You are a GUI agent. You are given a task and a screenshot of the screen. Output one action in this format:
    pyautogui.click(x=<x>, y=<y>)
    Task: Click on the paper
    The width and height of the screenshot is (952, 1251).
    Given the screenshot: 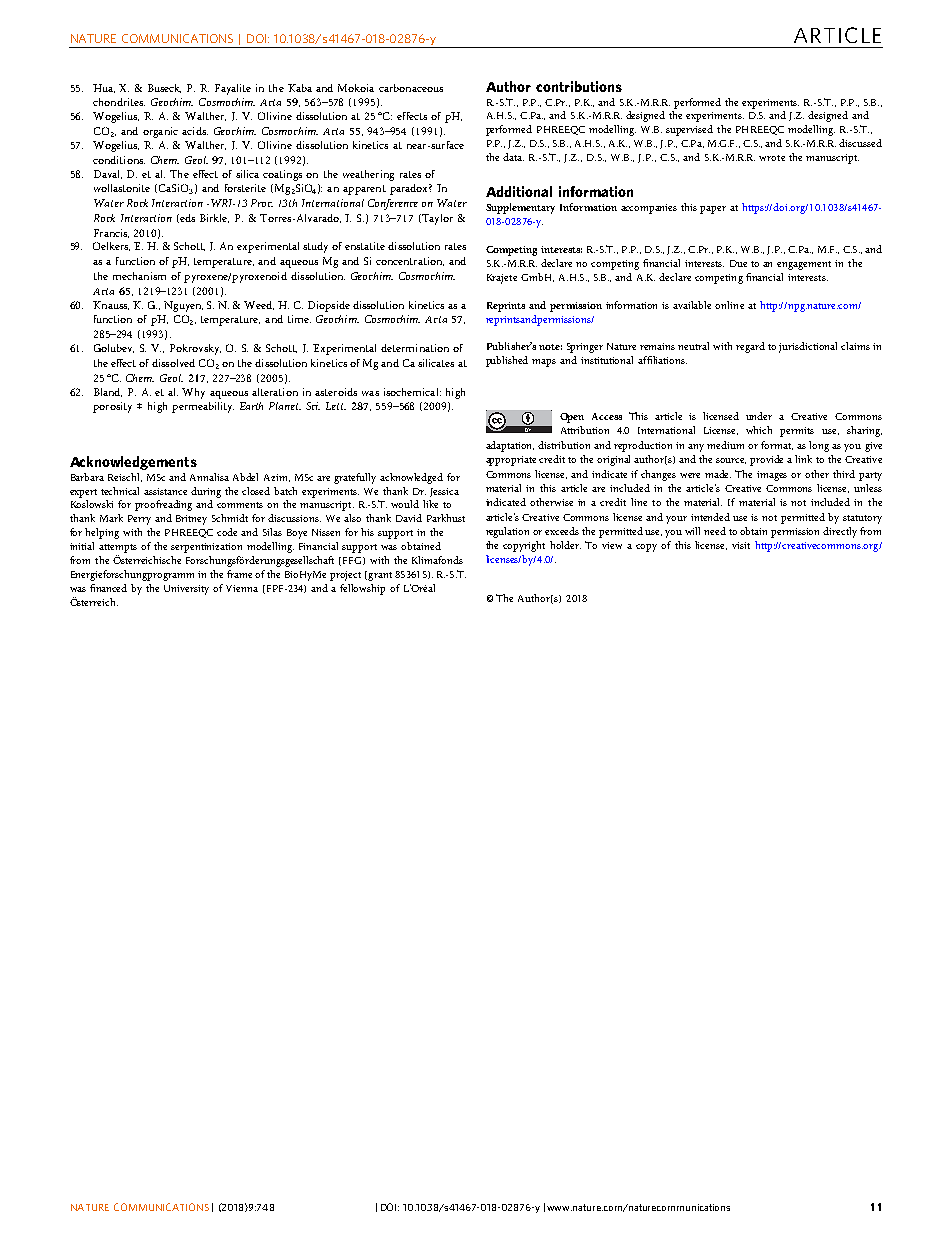 What is the action you would take?
    pyautogui.click(x=713, y=210)
